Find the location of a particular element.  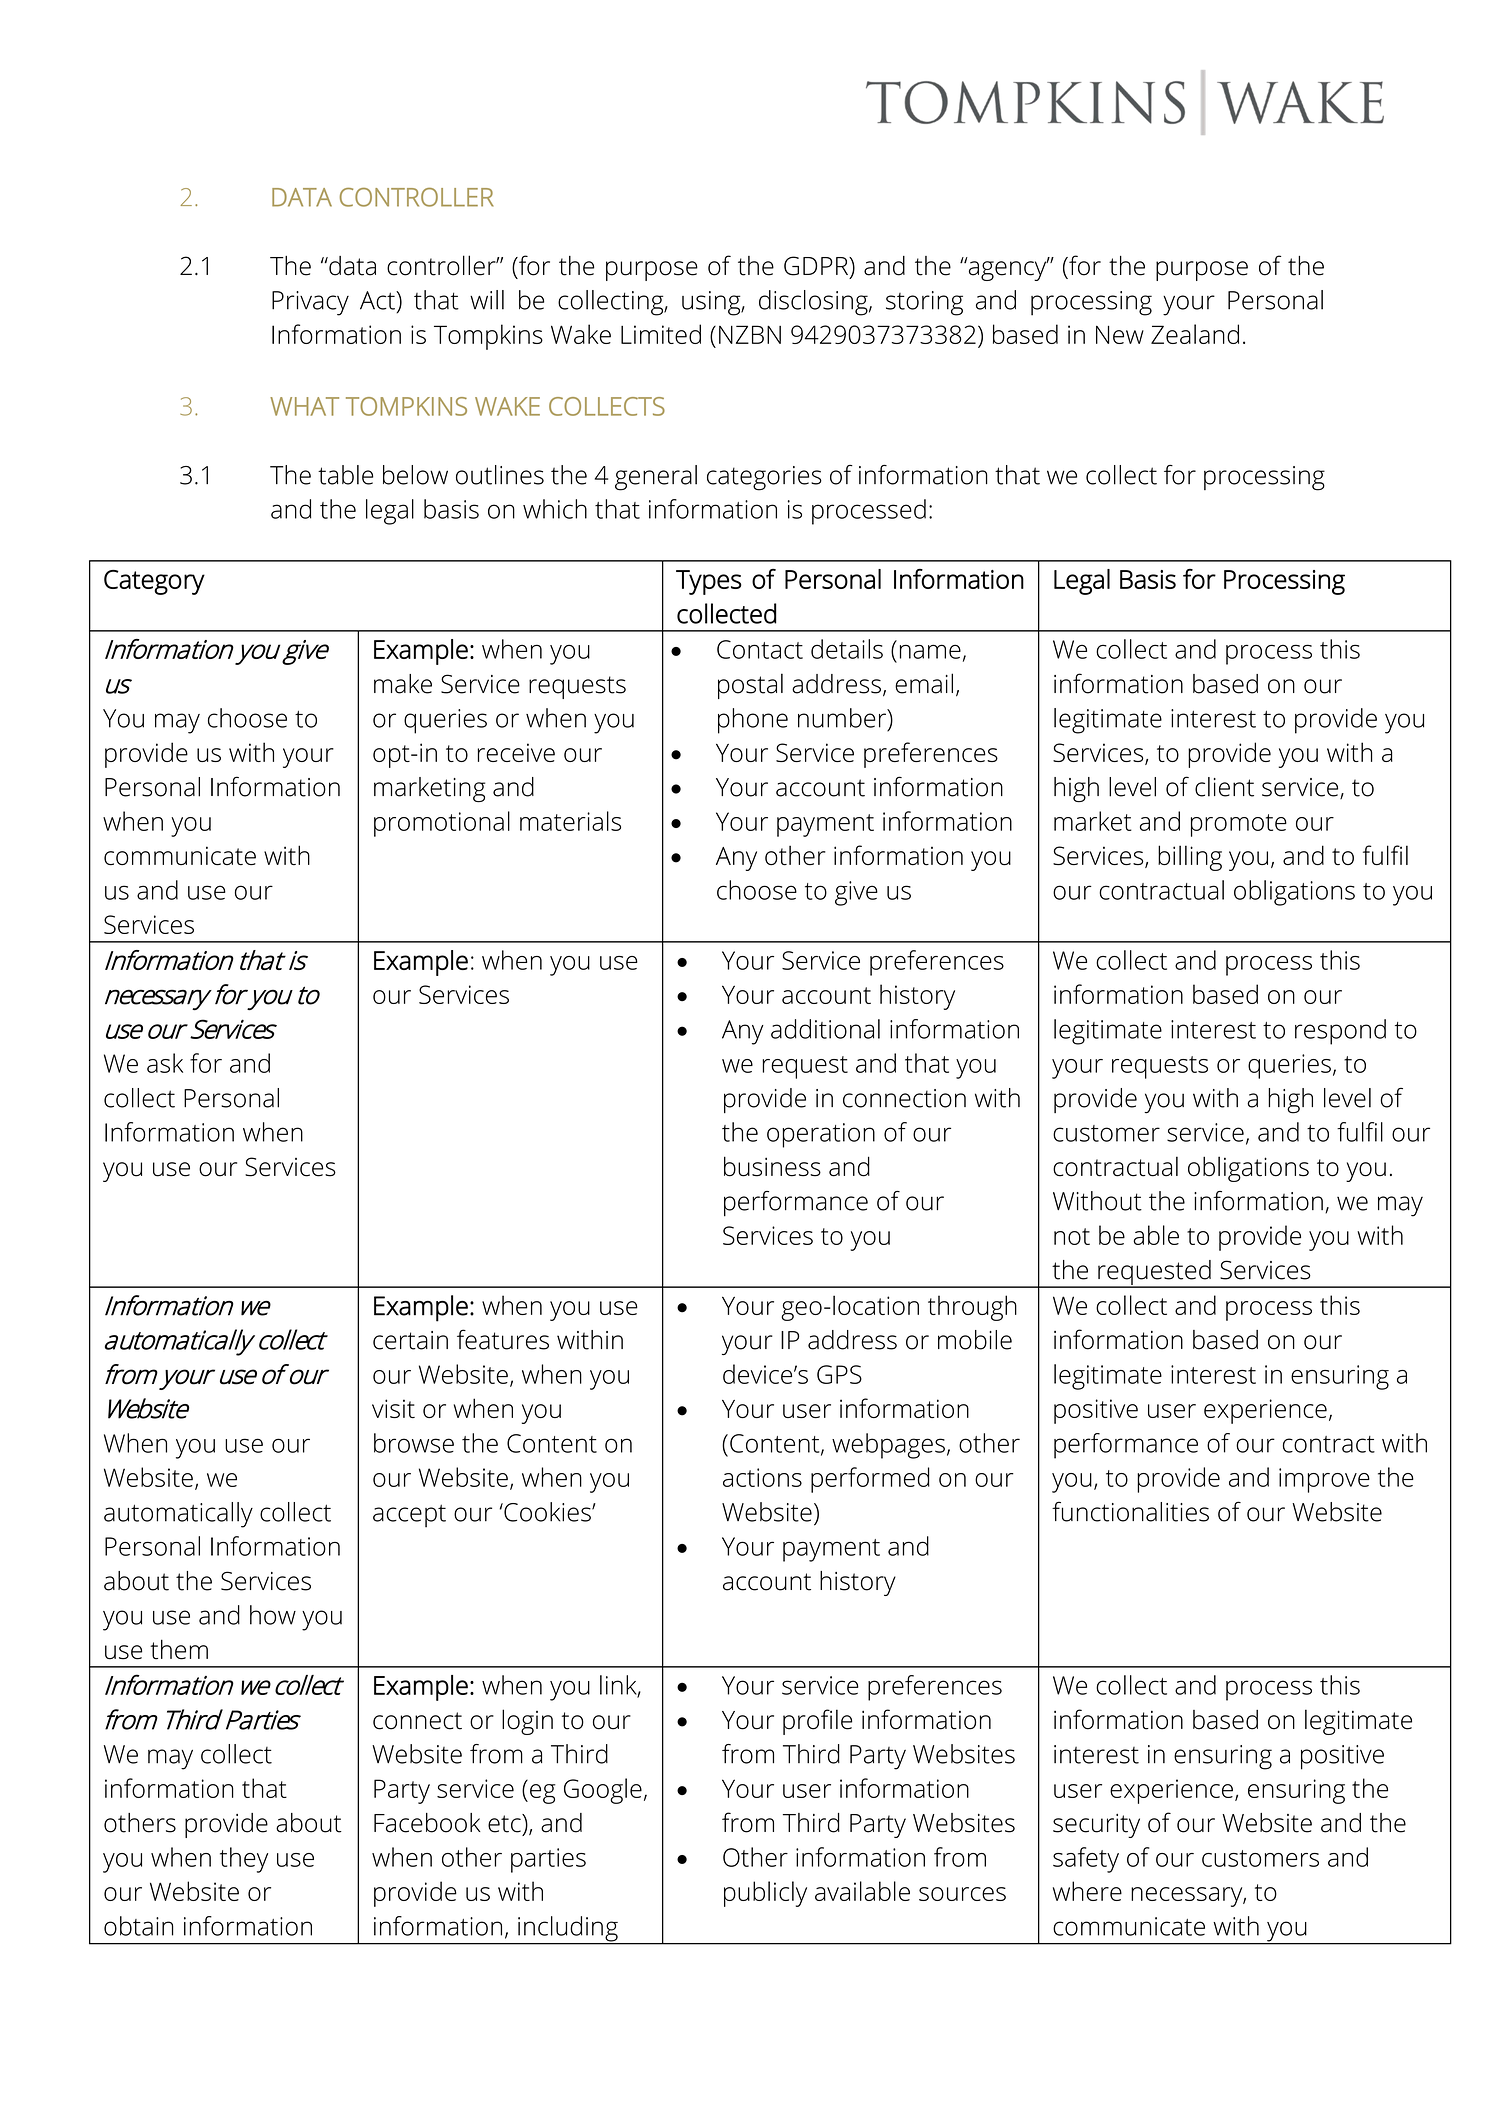

Zealand is located at coordinates (1195, 334).
